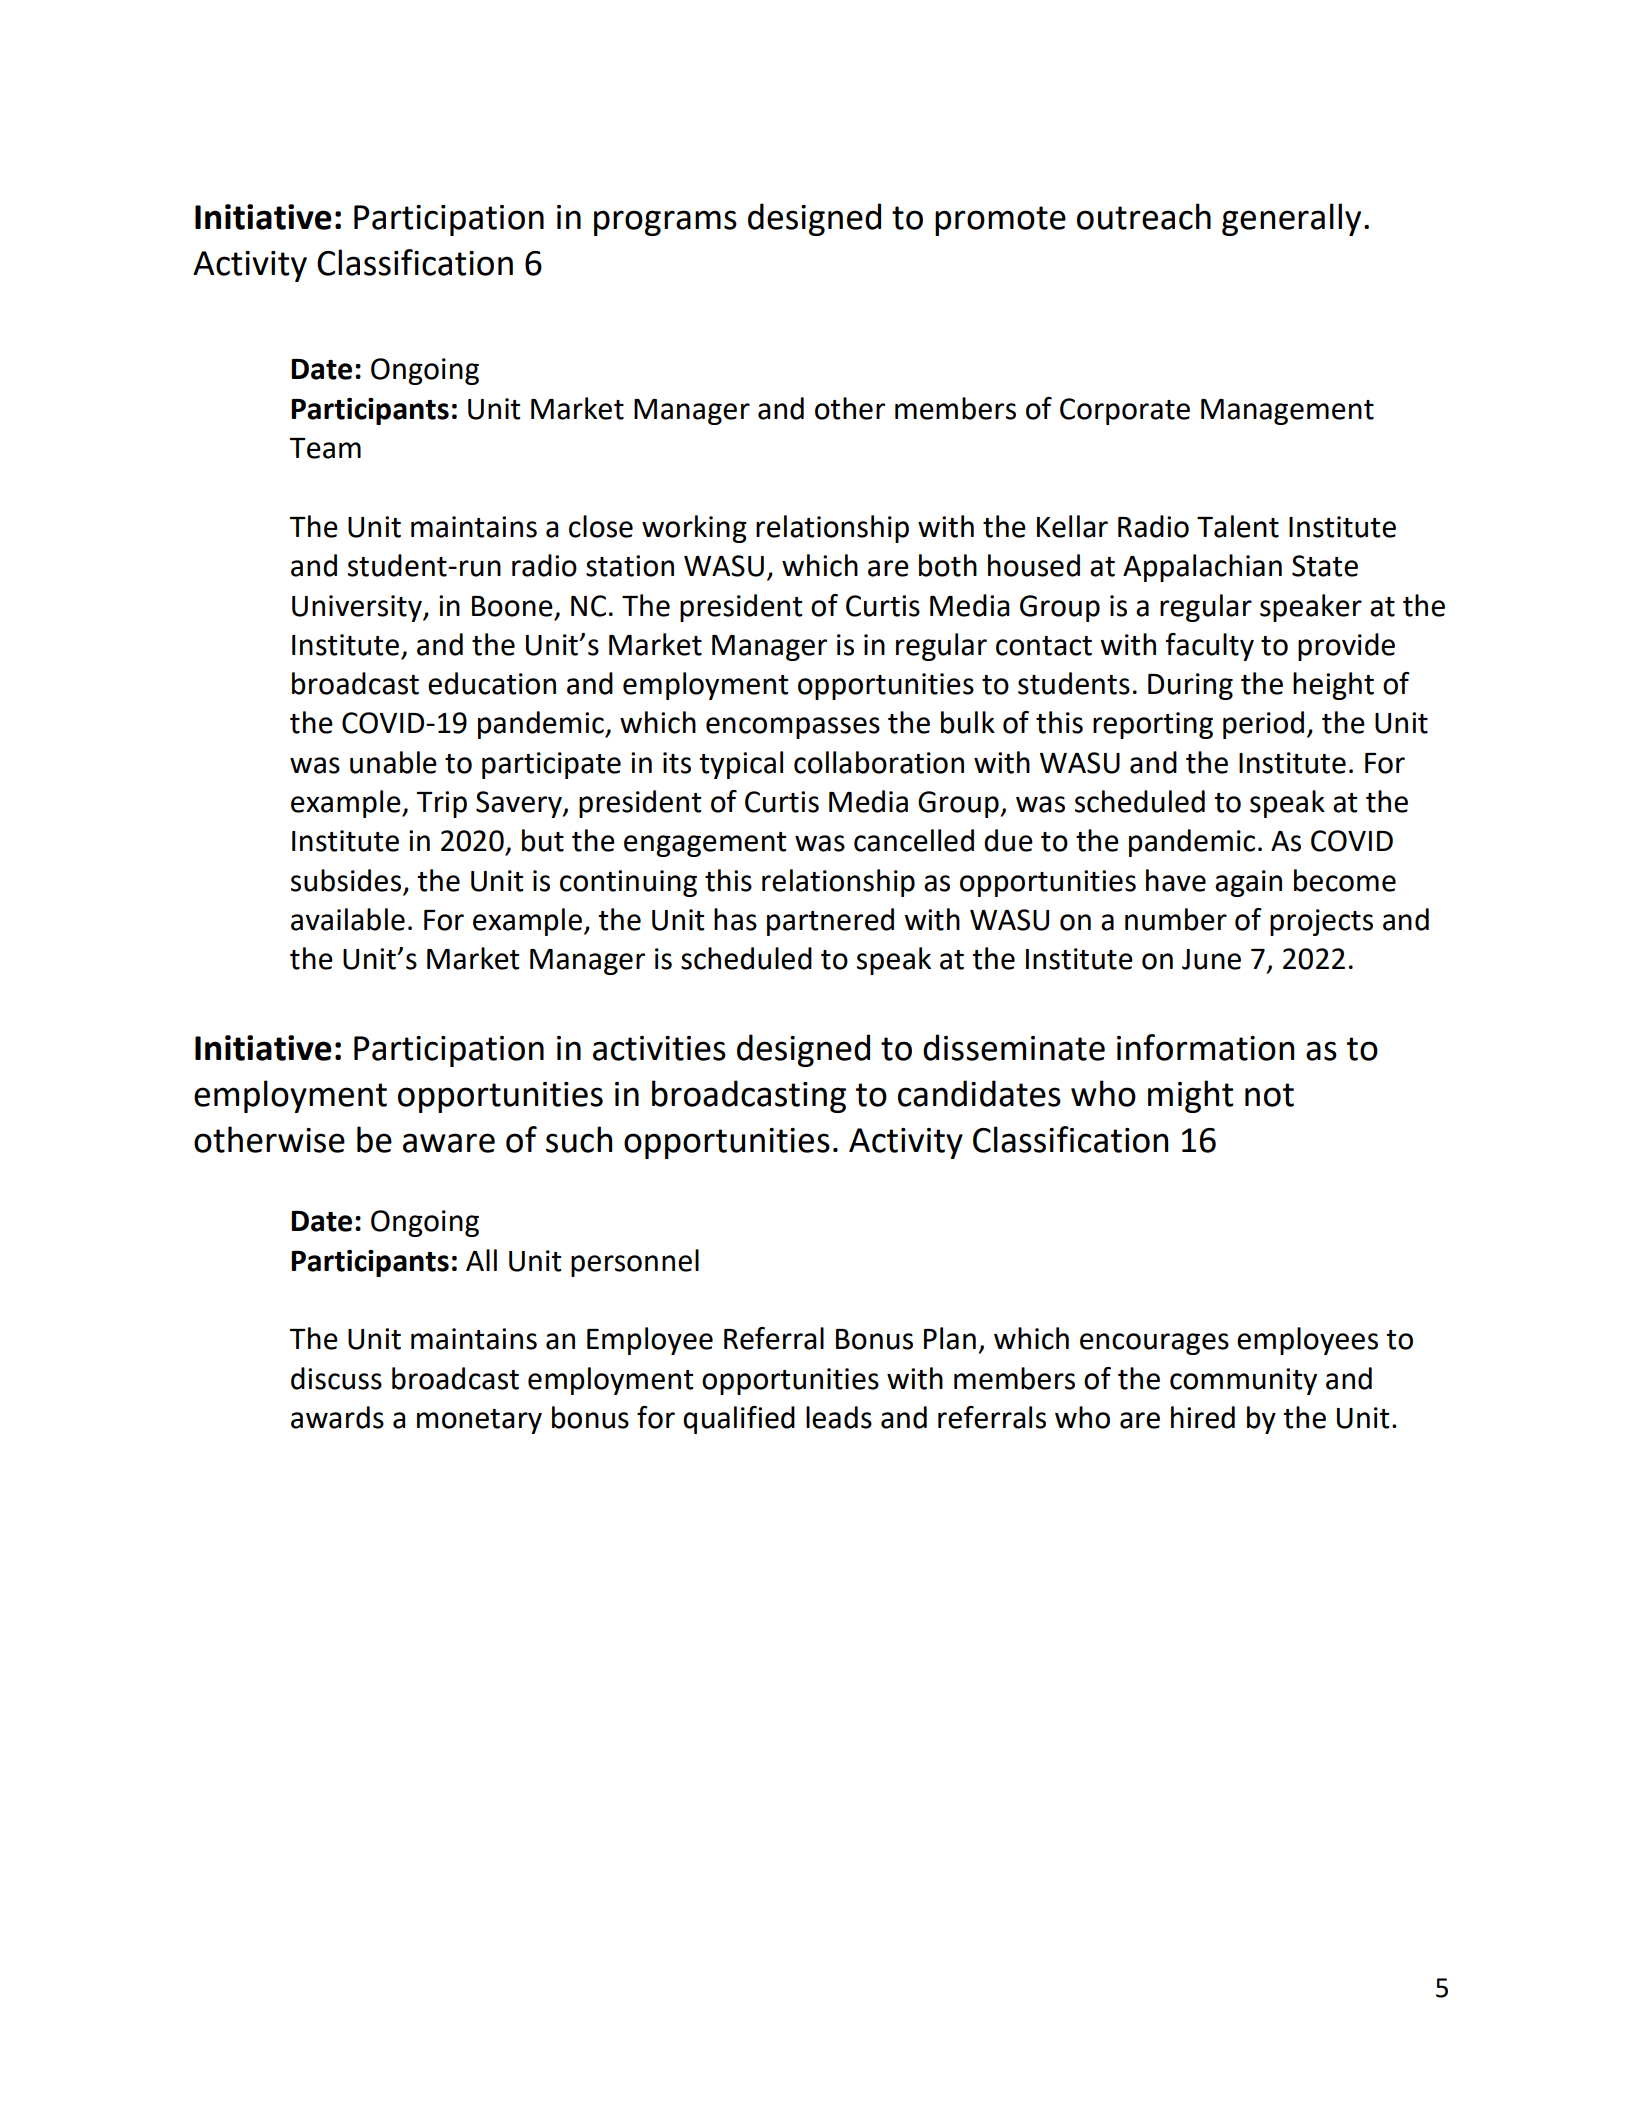 This image has height=2126, width=1643. Describe the element at coordinates (839, 1417) in the image. I see `leads` at that location.
